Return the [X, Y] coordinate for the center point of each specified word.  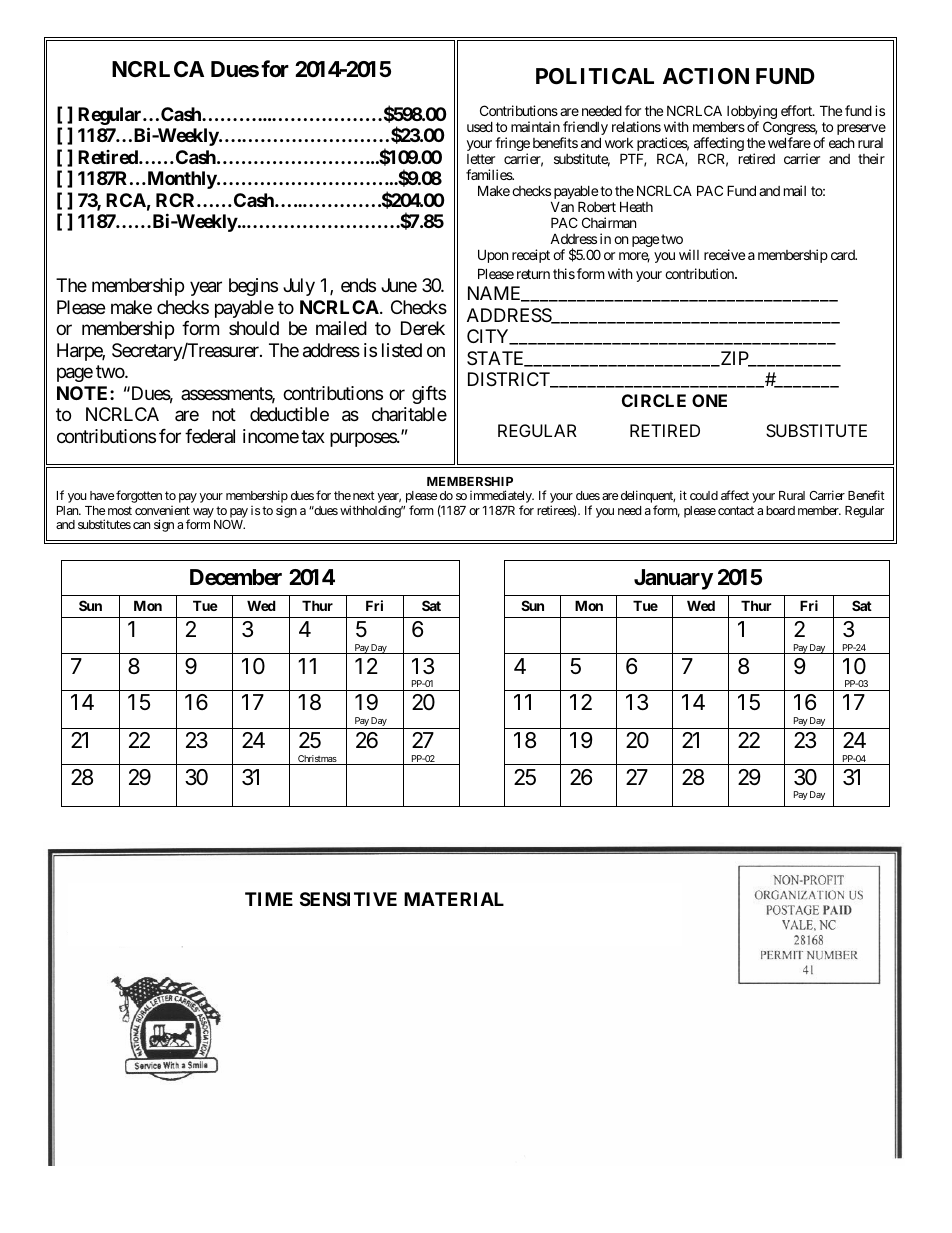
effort [797, 110]
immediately [502, 498]
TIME [269, 899]
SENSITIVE [348, 899]
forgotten [139, 496]
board [780, 510]
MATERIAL [454, 899]
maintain [535, 126]
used [480, 126]
